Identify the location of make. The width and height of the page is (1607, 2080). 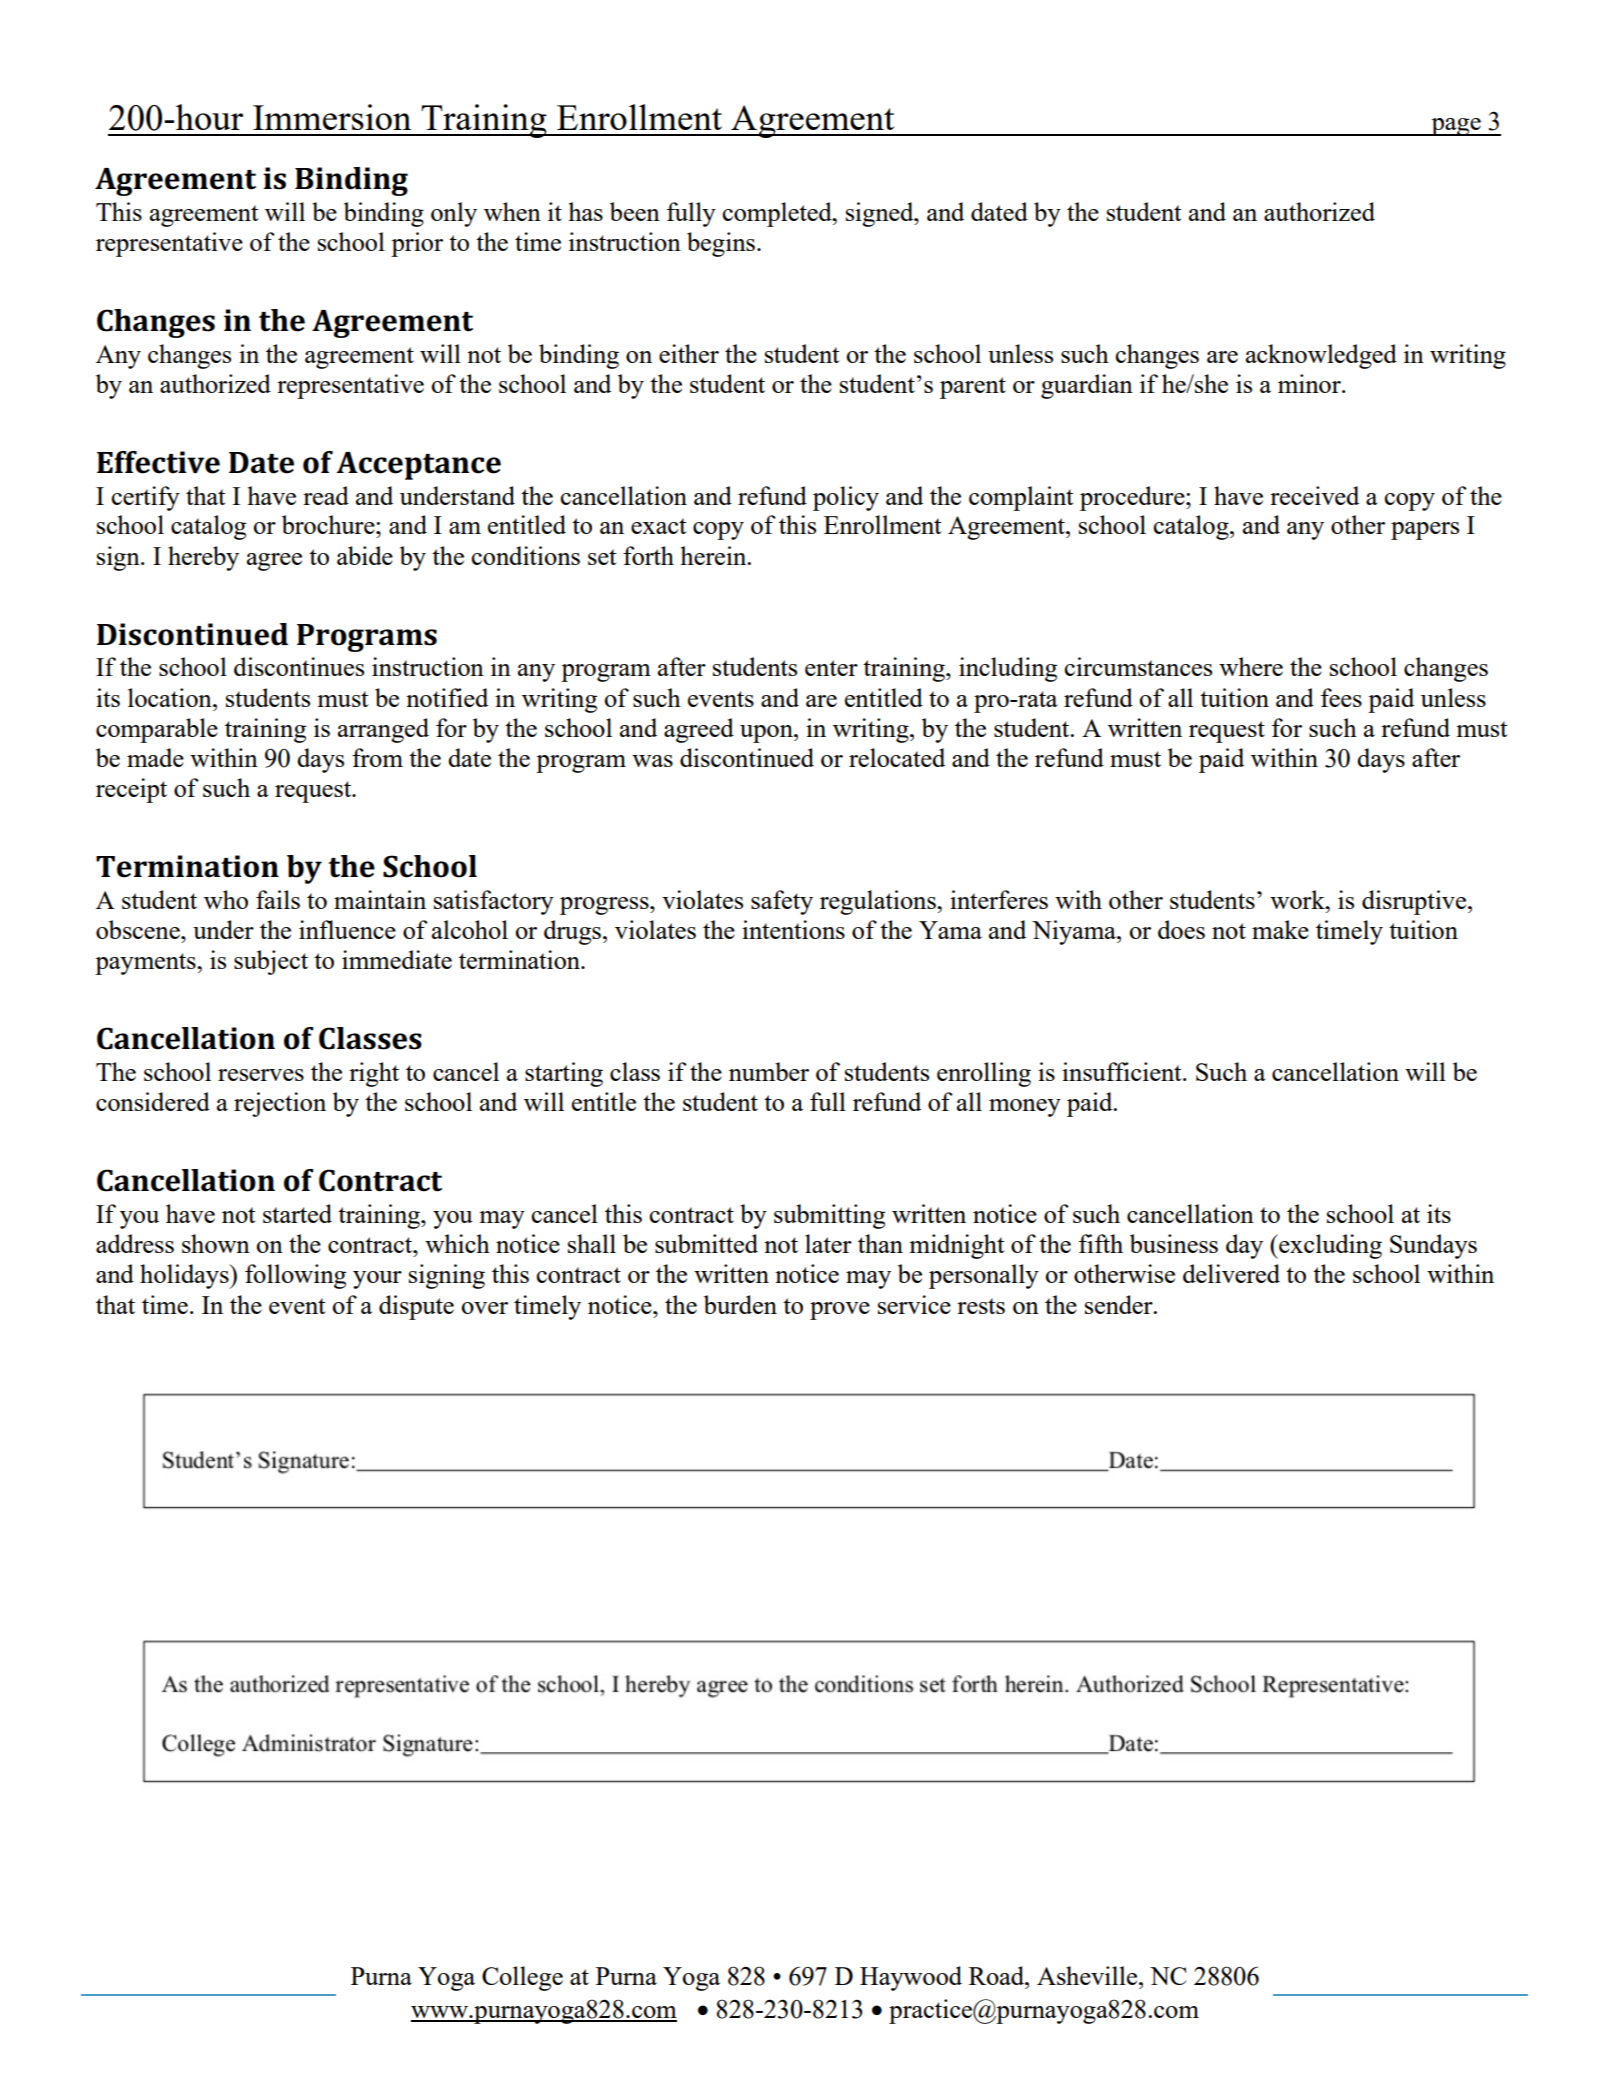
(1280, 929).
